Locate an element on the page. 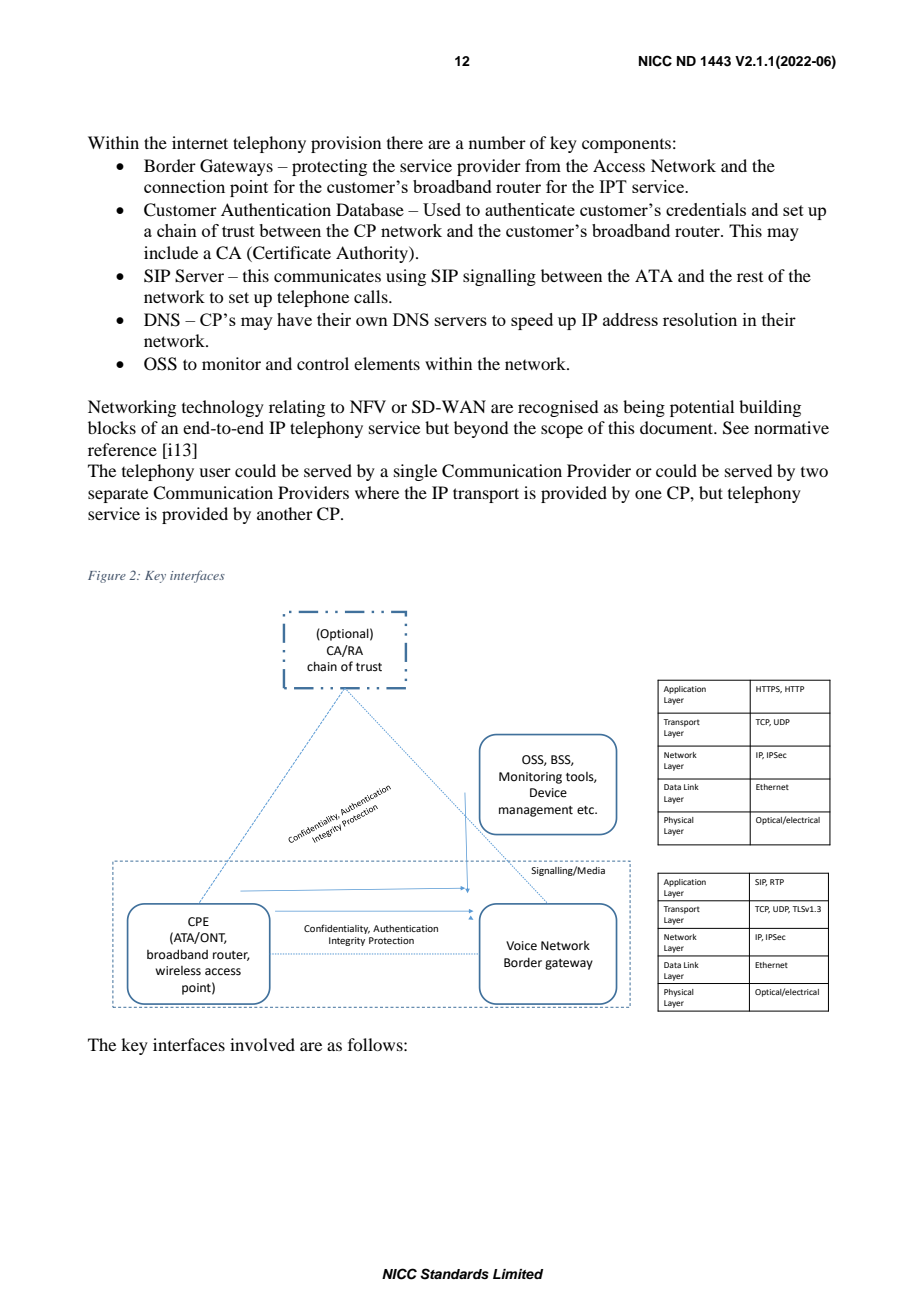  Device is located at coordinates (548, 793).
